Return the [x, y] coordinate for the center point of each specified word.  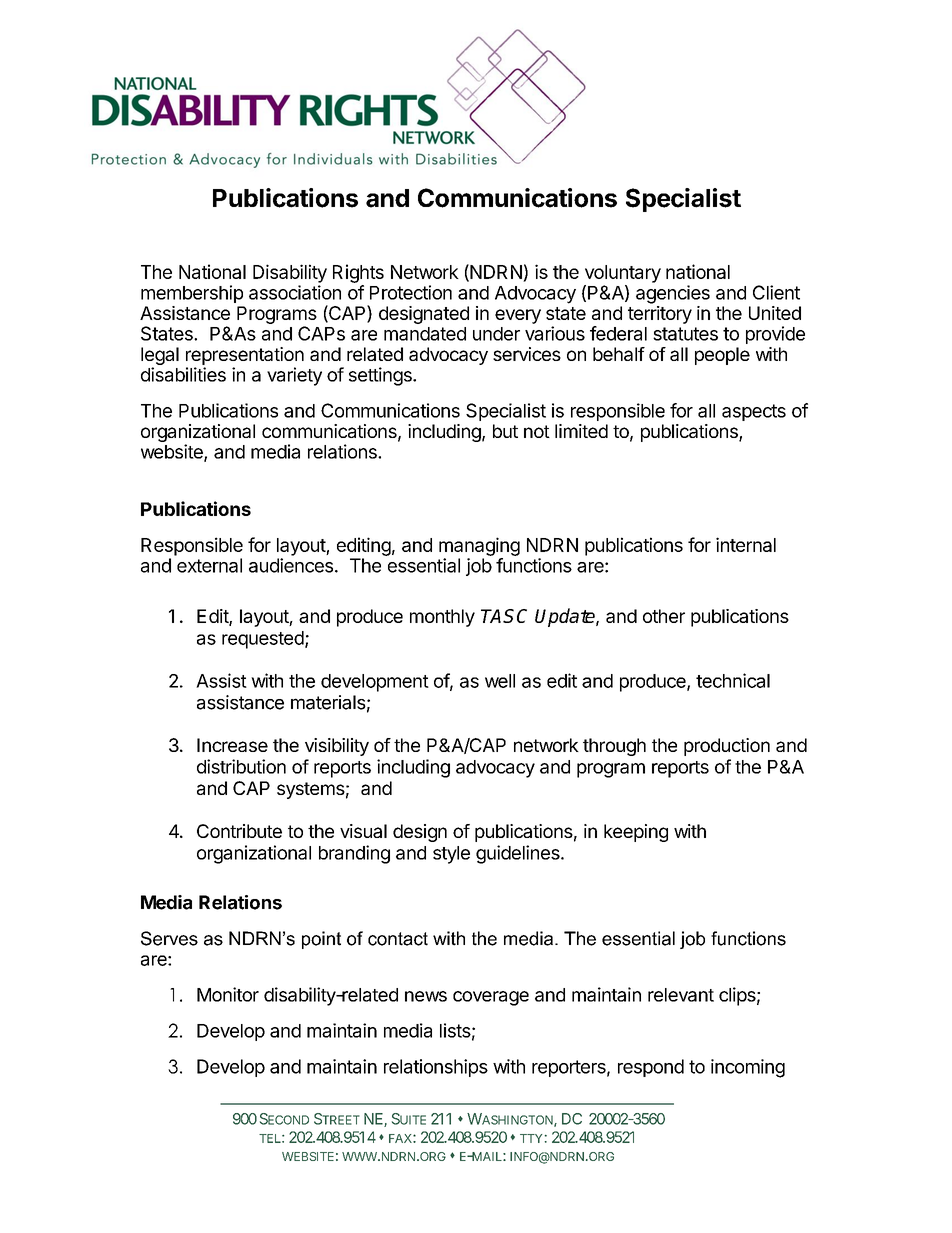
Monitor [228, 994]
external [209, 565]
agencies [673, 294]
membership [192, 294]
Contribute [239, 831]
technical [733, 680]
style [451, 855]
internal [746, 544]
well [500, 681]
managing [479, 546]
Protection [411, 292]
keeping [636, 833]
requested [264, 640]
